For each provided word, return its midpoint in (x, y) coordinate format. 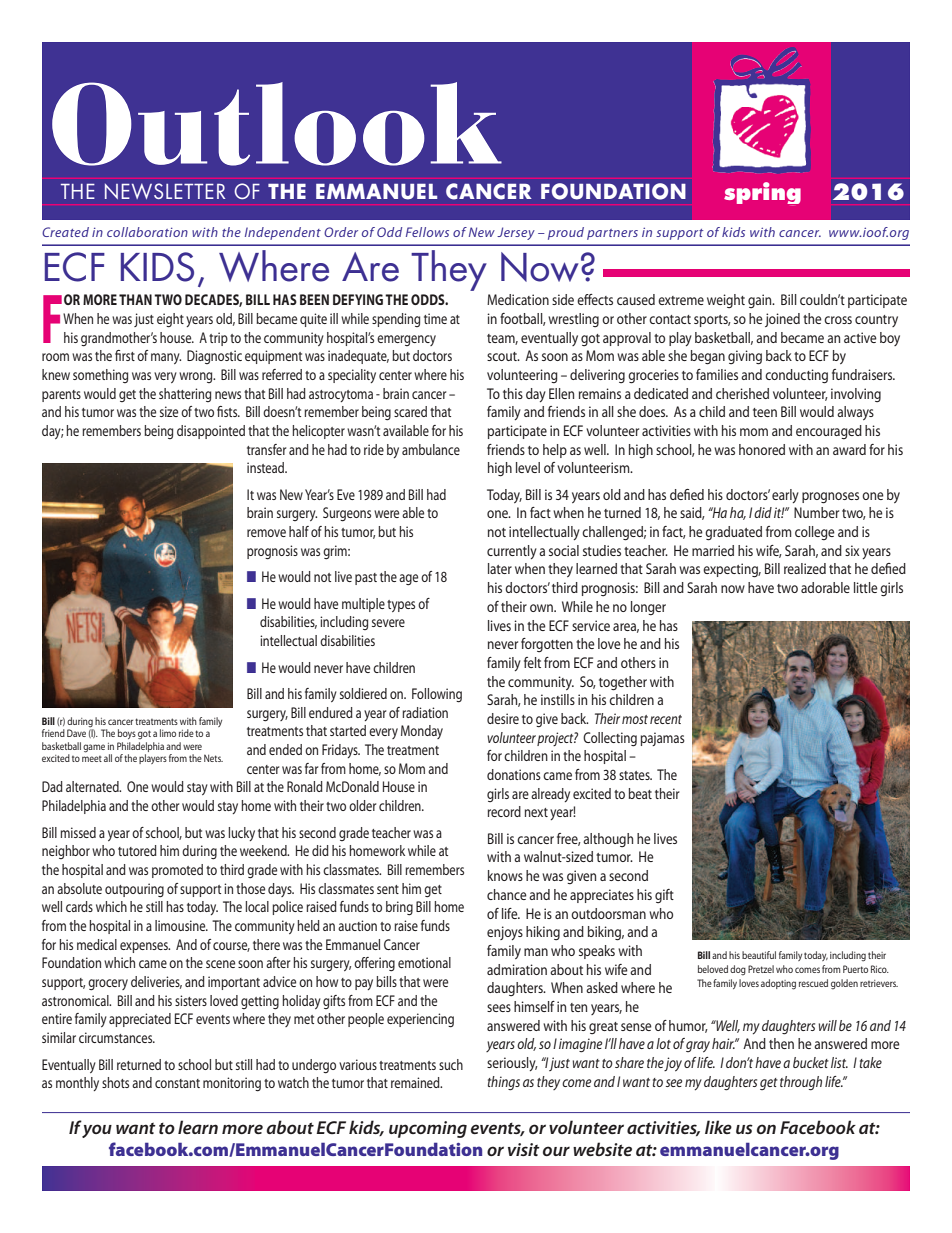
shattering (185, 395)
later (500, 568)
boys (127, 734)
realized (805, 568)
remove (266, 533)
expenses (145, 947)
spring (762, 193)
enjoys (505, 933)
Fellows (427, 232)
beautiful (759, 955)
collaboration (147, 232)
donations (514, 774)
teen (765, 412)
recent (666, 719)
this (513, 393)
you (97, 1131)
